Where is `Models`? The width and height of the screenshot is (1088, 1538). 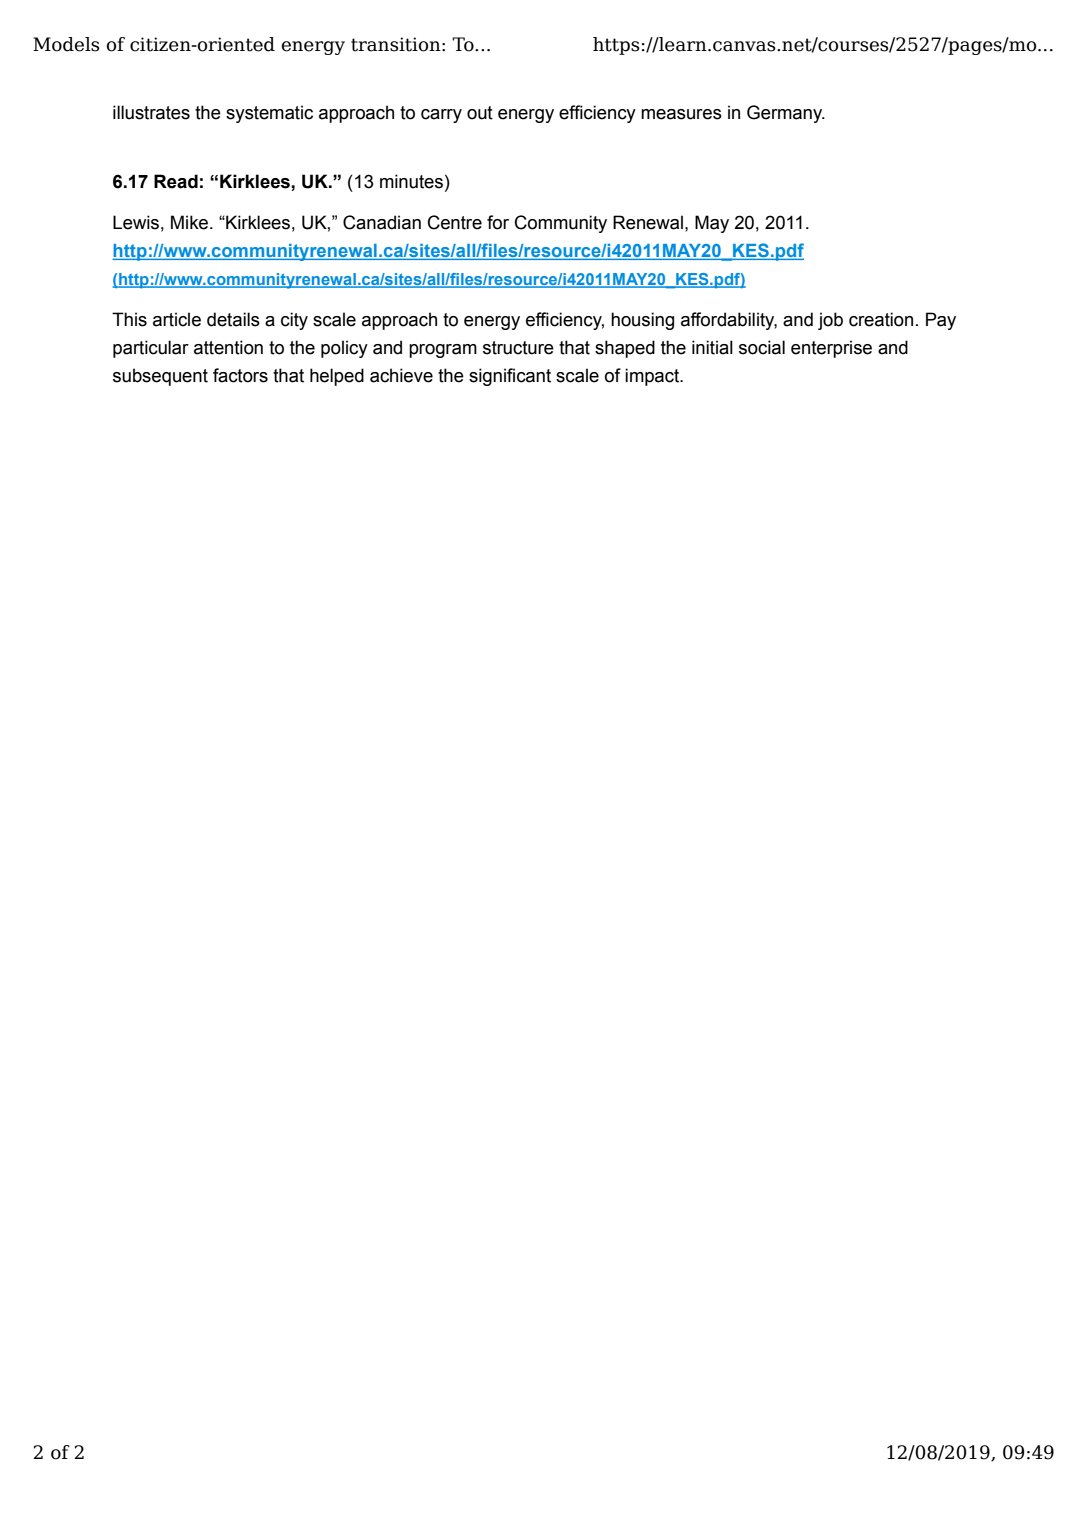 Models is located at coordinates (66, 44).
